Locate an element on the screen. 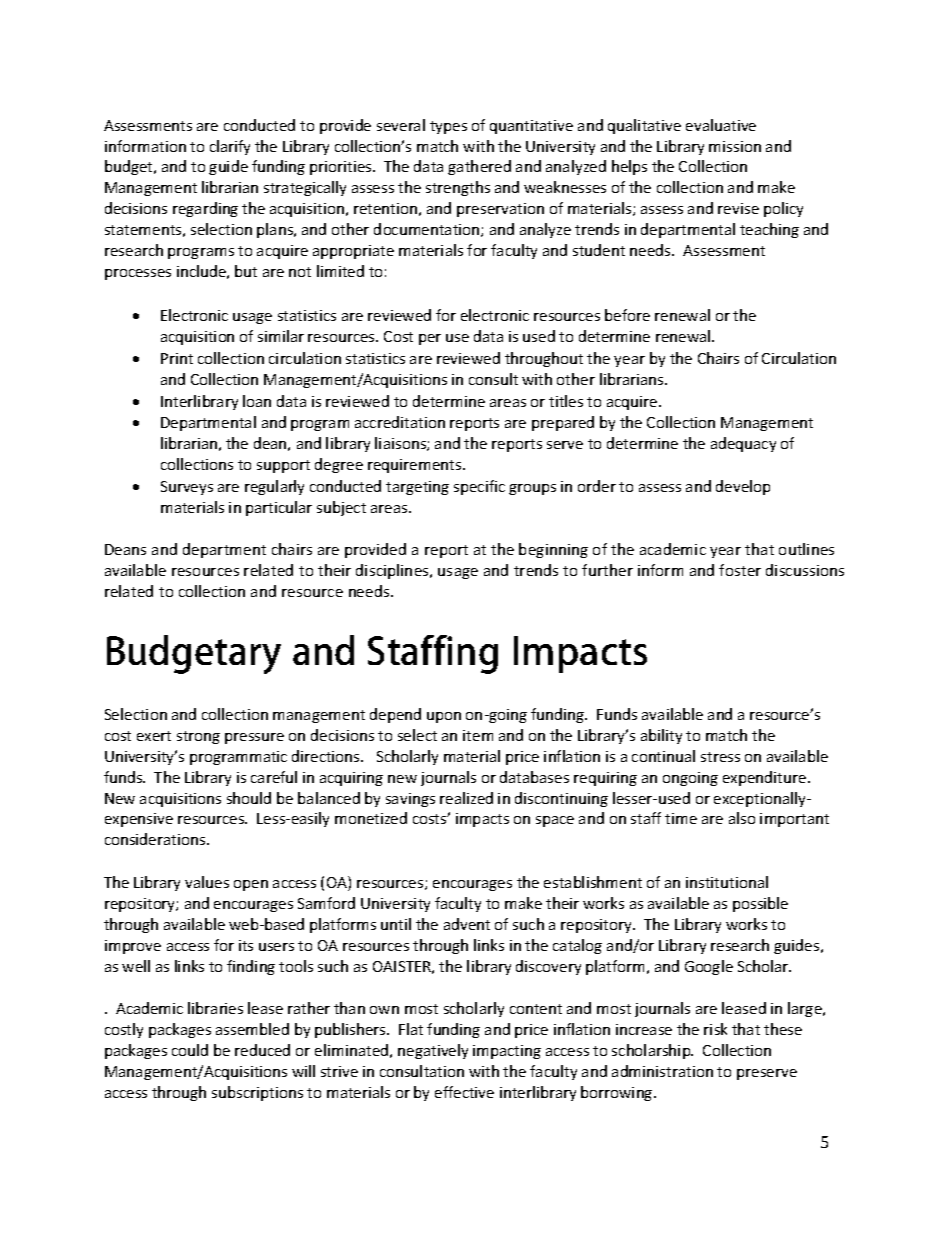 This screenshot has height=1233, width=952. stress is located at coordinates (720, 757).
